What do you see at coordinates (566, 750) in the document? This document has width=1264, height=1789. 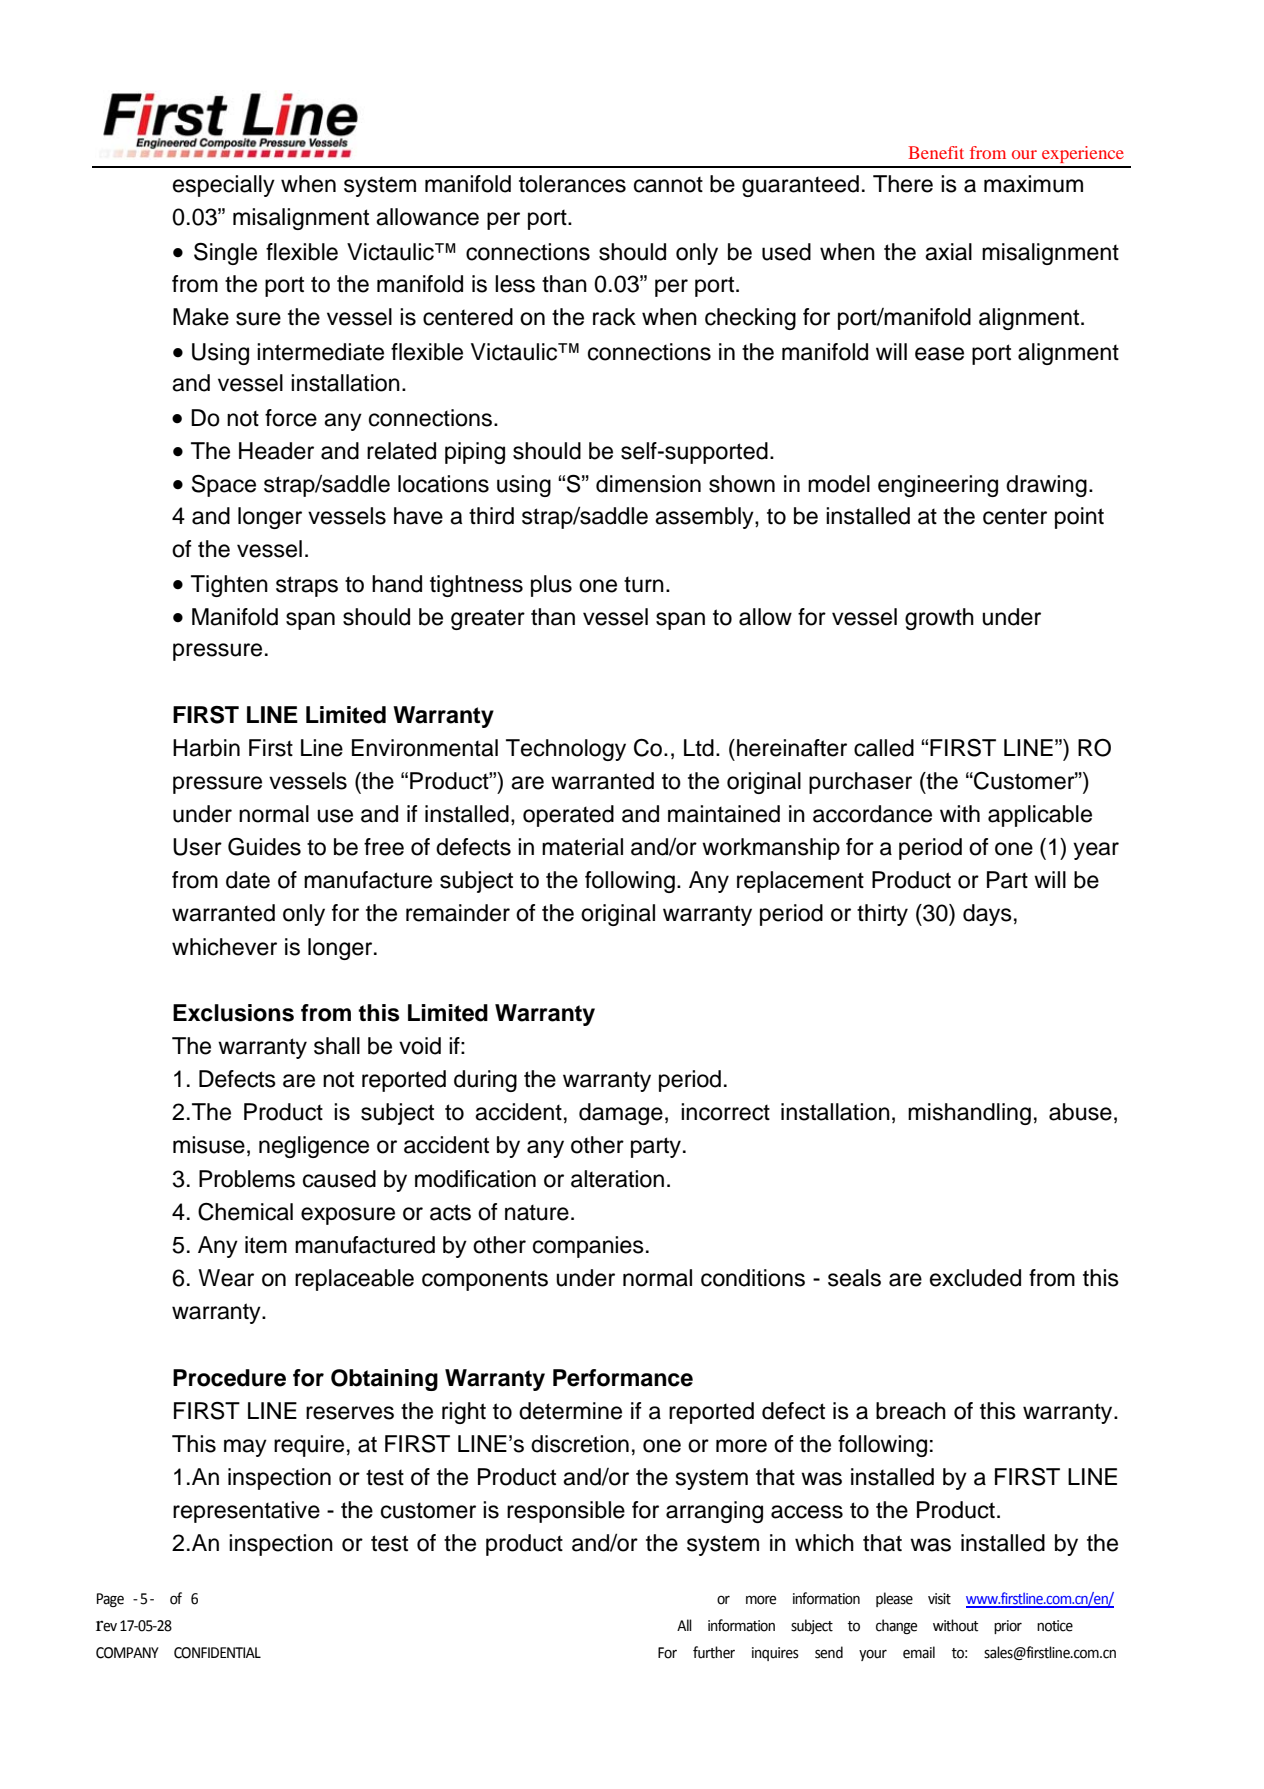 I see `Technology` at bounding box center [566, 750].
